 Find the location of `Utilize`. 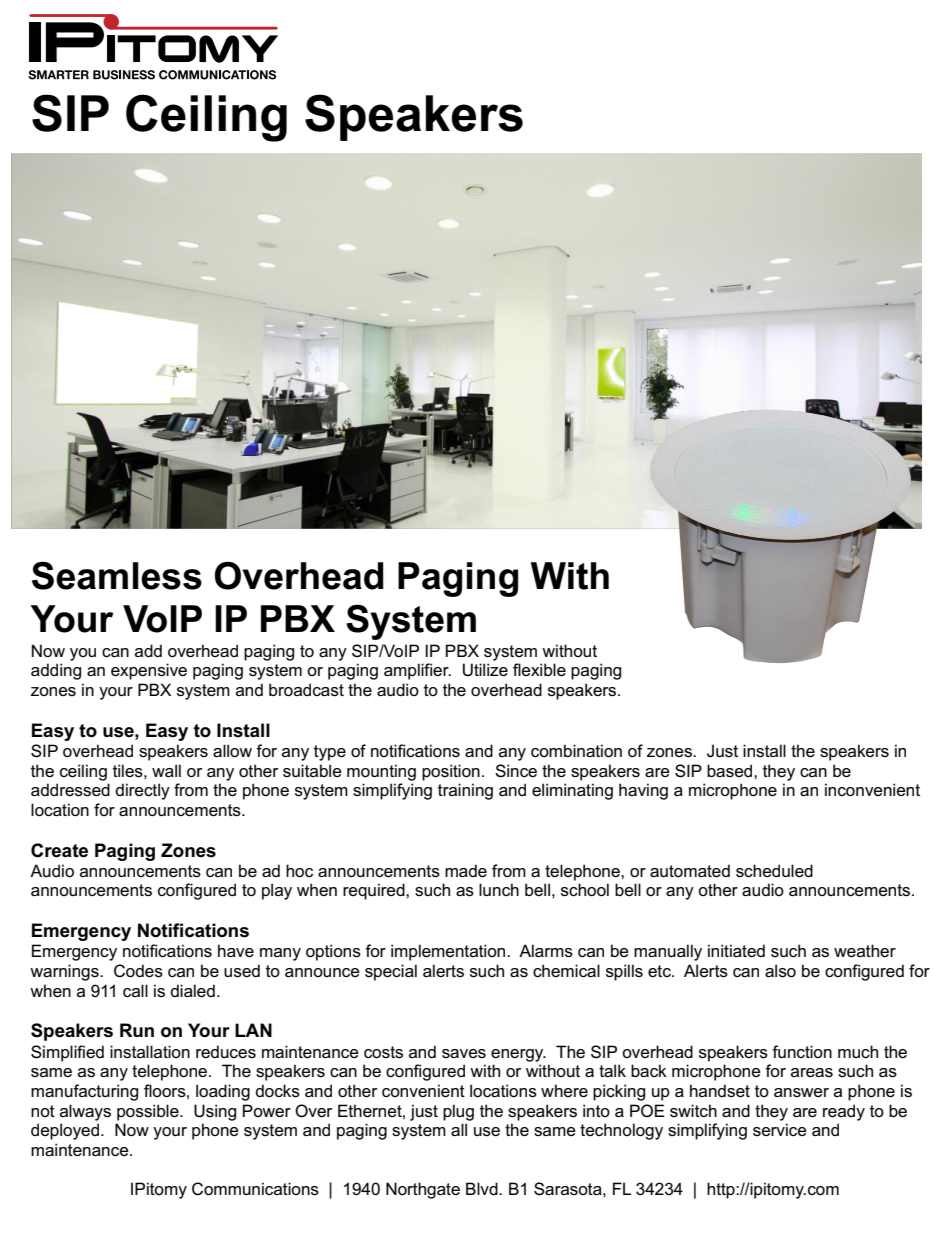

Utilize is located at coordinates (485, 670).
